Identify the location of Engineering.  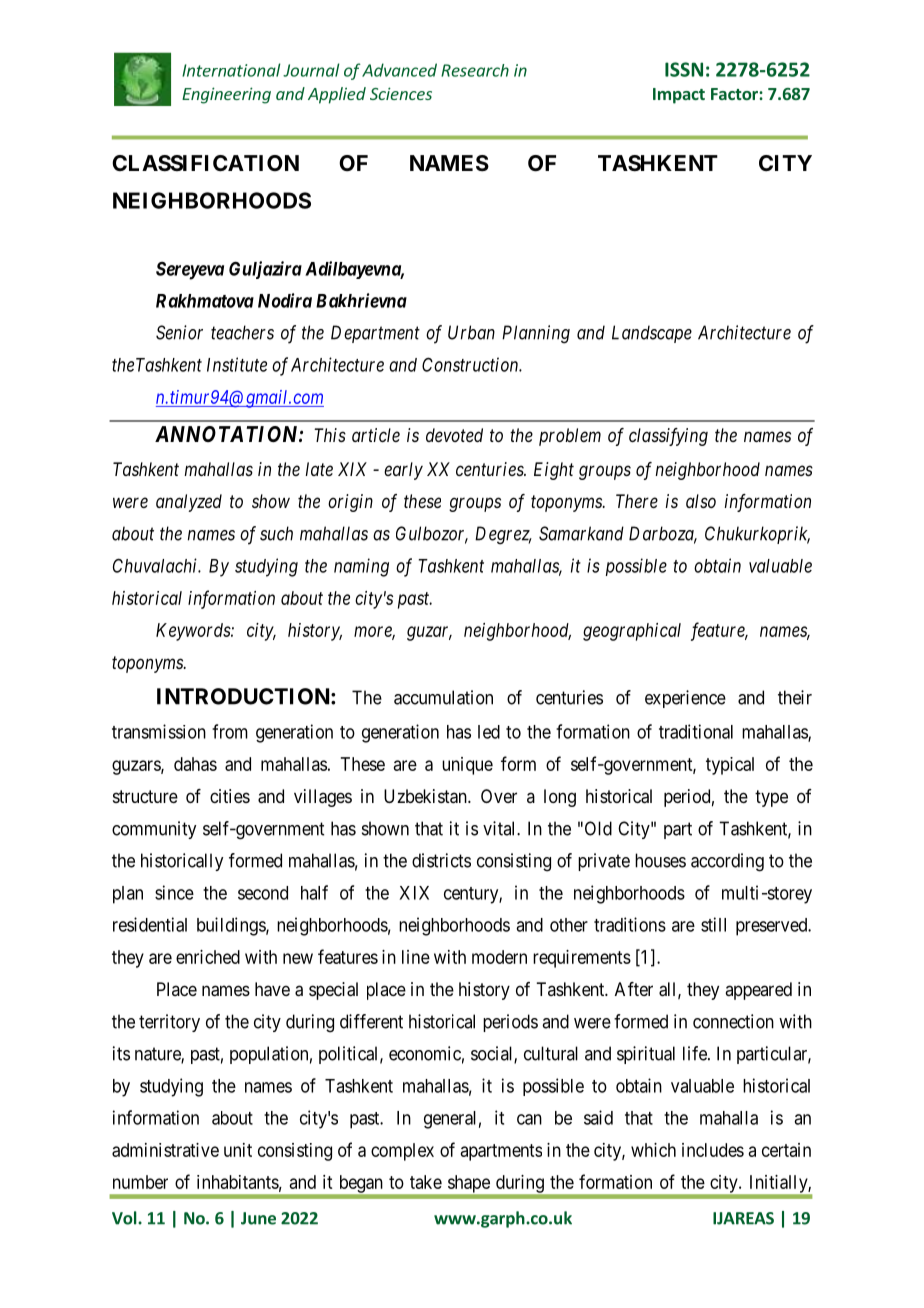
(226, 95).
